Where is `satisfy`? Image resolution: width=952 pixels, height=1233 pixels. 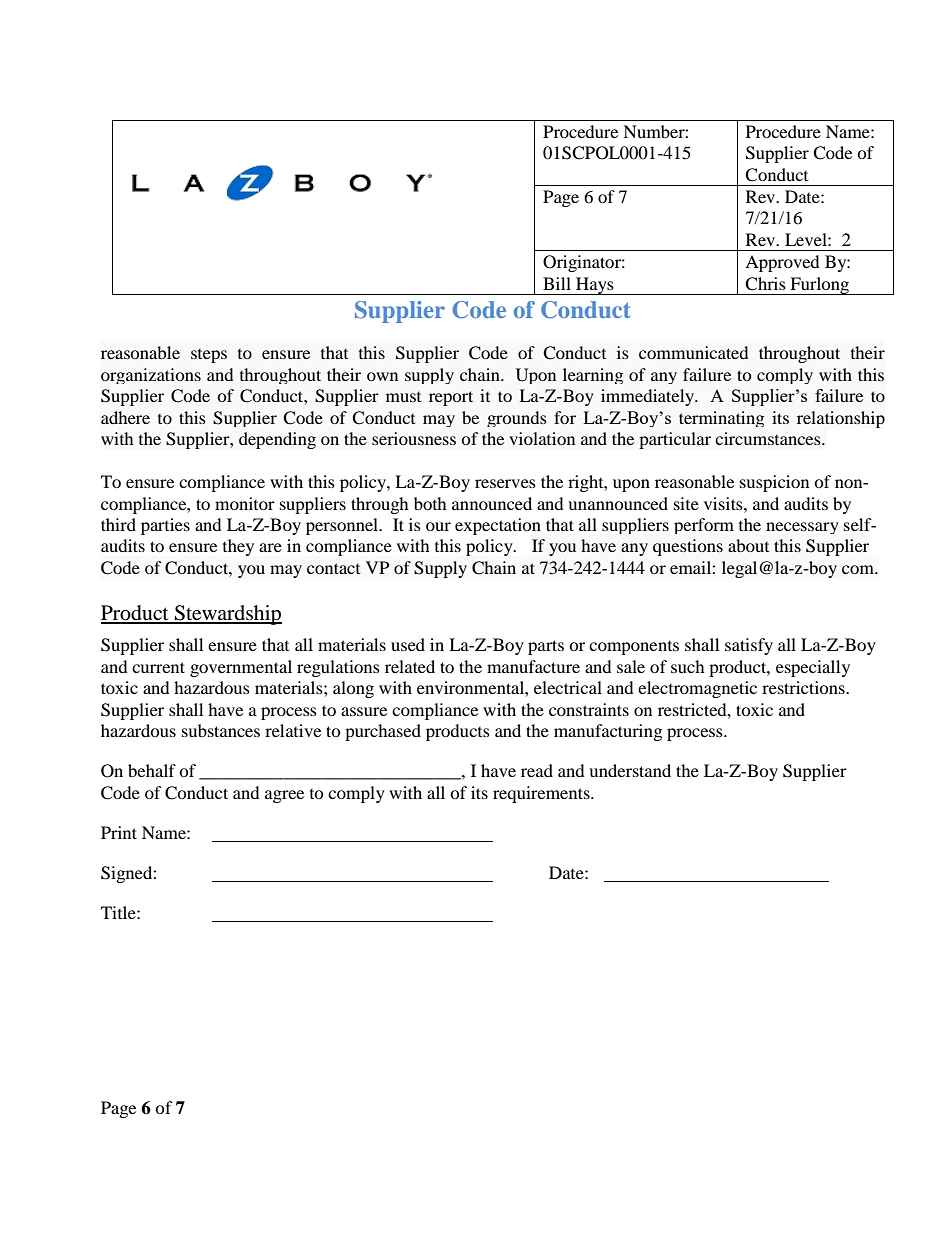 satisfy is located at coordinates (749, 646).
